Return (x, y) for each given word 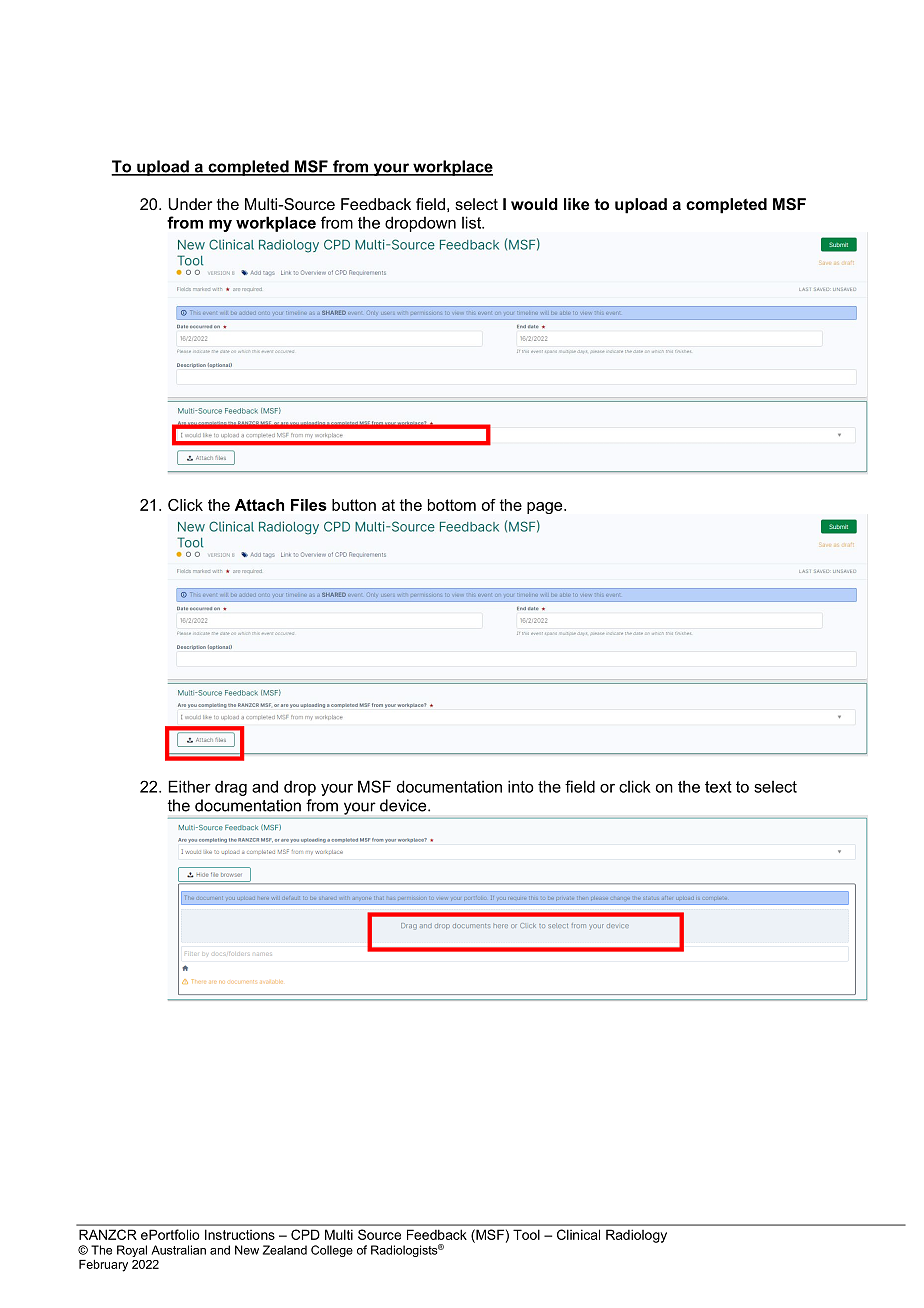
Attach (259, 505)
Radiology (636, 1236)
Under (190, 204)
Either (189, 786)
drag (231, 788)
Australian (178, 1250)
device (404, 805)
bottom (452, 505)
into (521, 786)
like (576, 204)
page (546, 508)
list (473, 222)
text (718, 787)
